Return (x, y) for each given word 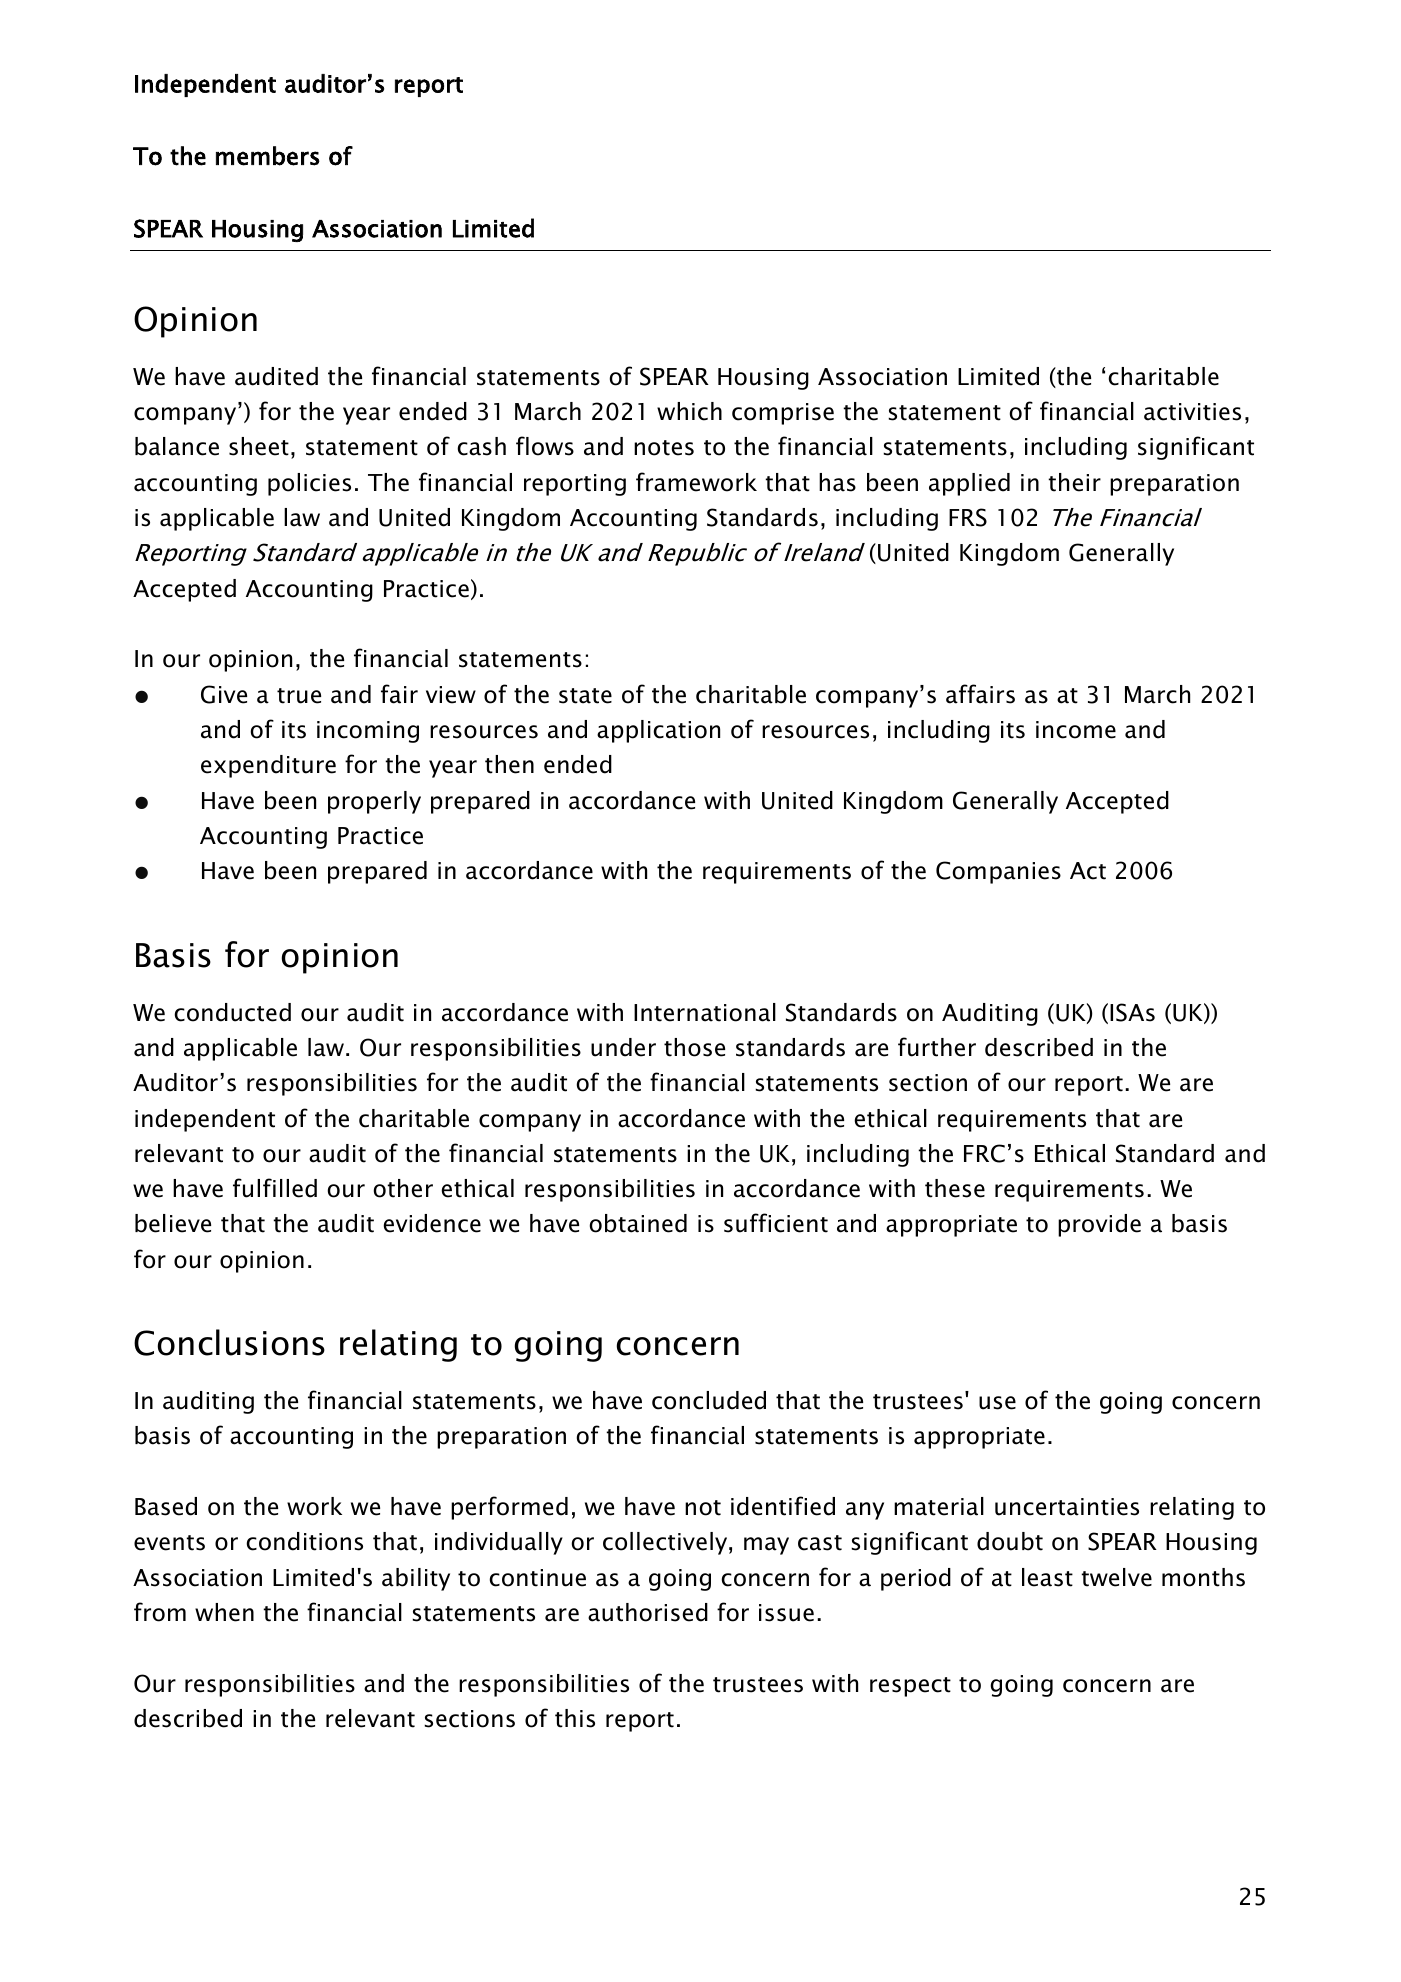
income (1076, 730)
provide (1099, 1225)
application (658, 731)
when (224, 1612)
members (268, 156)
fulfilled (275, 1188)
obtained (638, 1223)
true (299, 696)
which (689, 411)
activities (1192, 412)
